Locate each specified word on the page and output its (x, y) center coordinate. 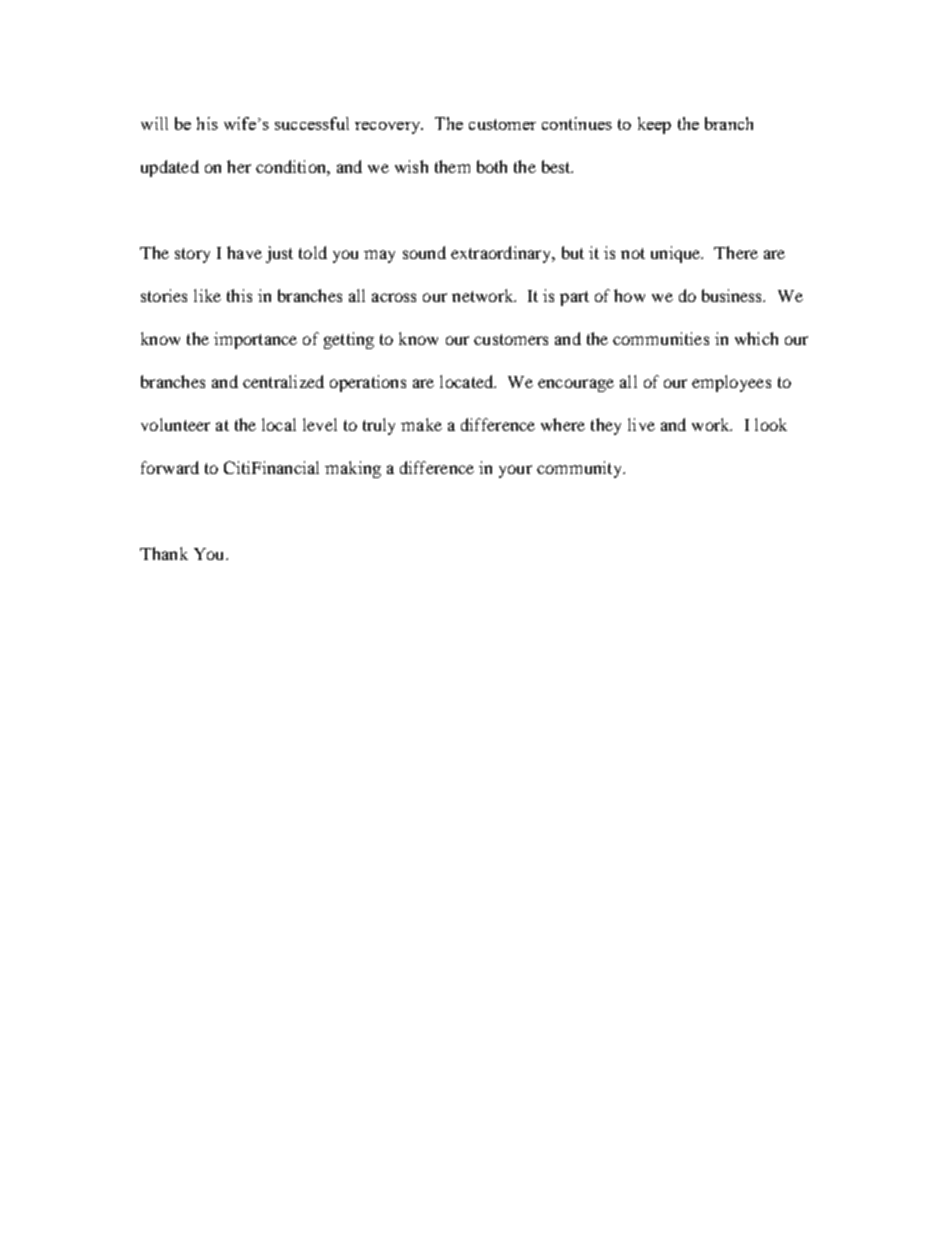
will (154, 123)
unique (677, 254)
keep (654, 125)
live (641, 424)
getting (349, 340)
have (244, 252)
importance (255, 340)
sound (424, 252)
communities (661, 338)
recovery (389, 128)
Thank (164, 553)
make (421, 424)
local (279, 424)
